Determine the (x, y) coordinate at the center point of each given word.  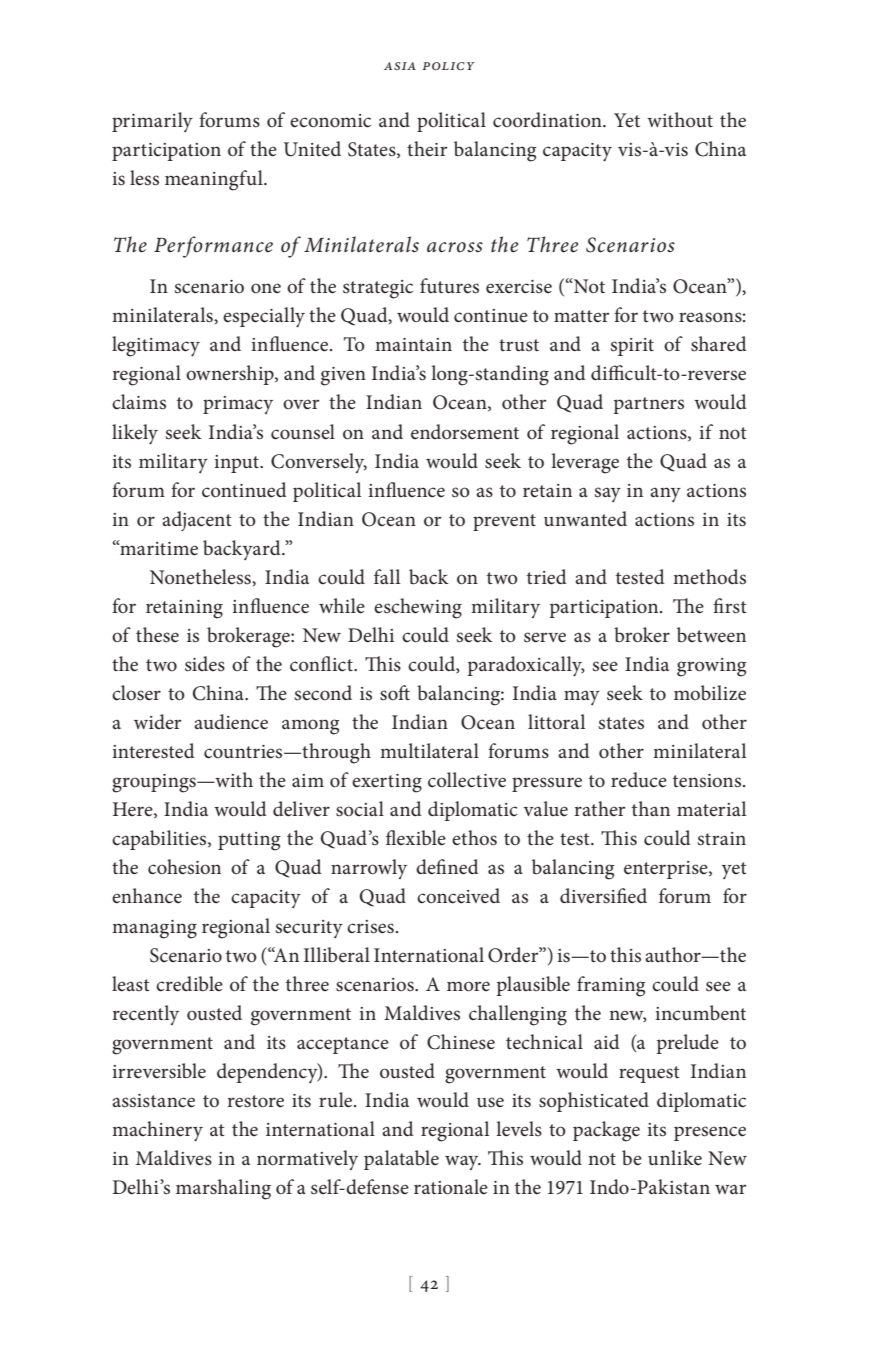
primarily (152, 122)
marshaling (223, 1189)
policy (448, 66)
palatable (401, 1160)
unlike (675, 1157)
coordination (548, 120)
